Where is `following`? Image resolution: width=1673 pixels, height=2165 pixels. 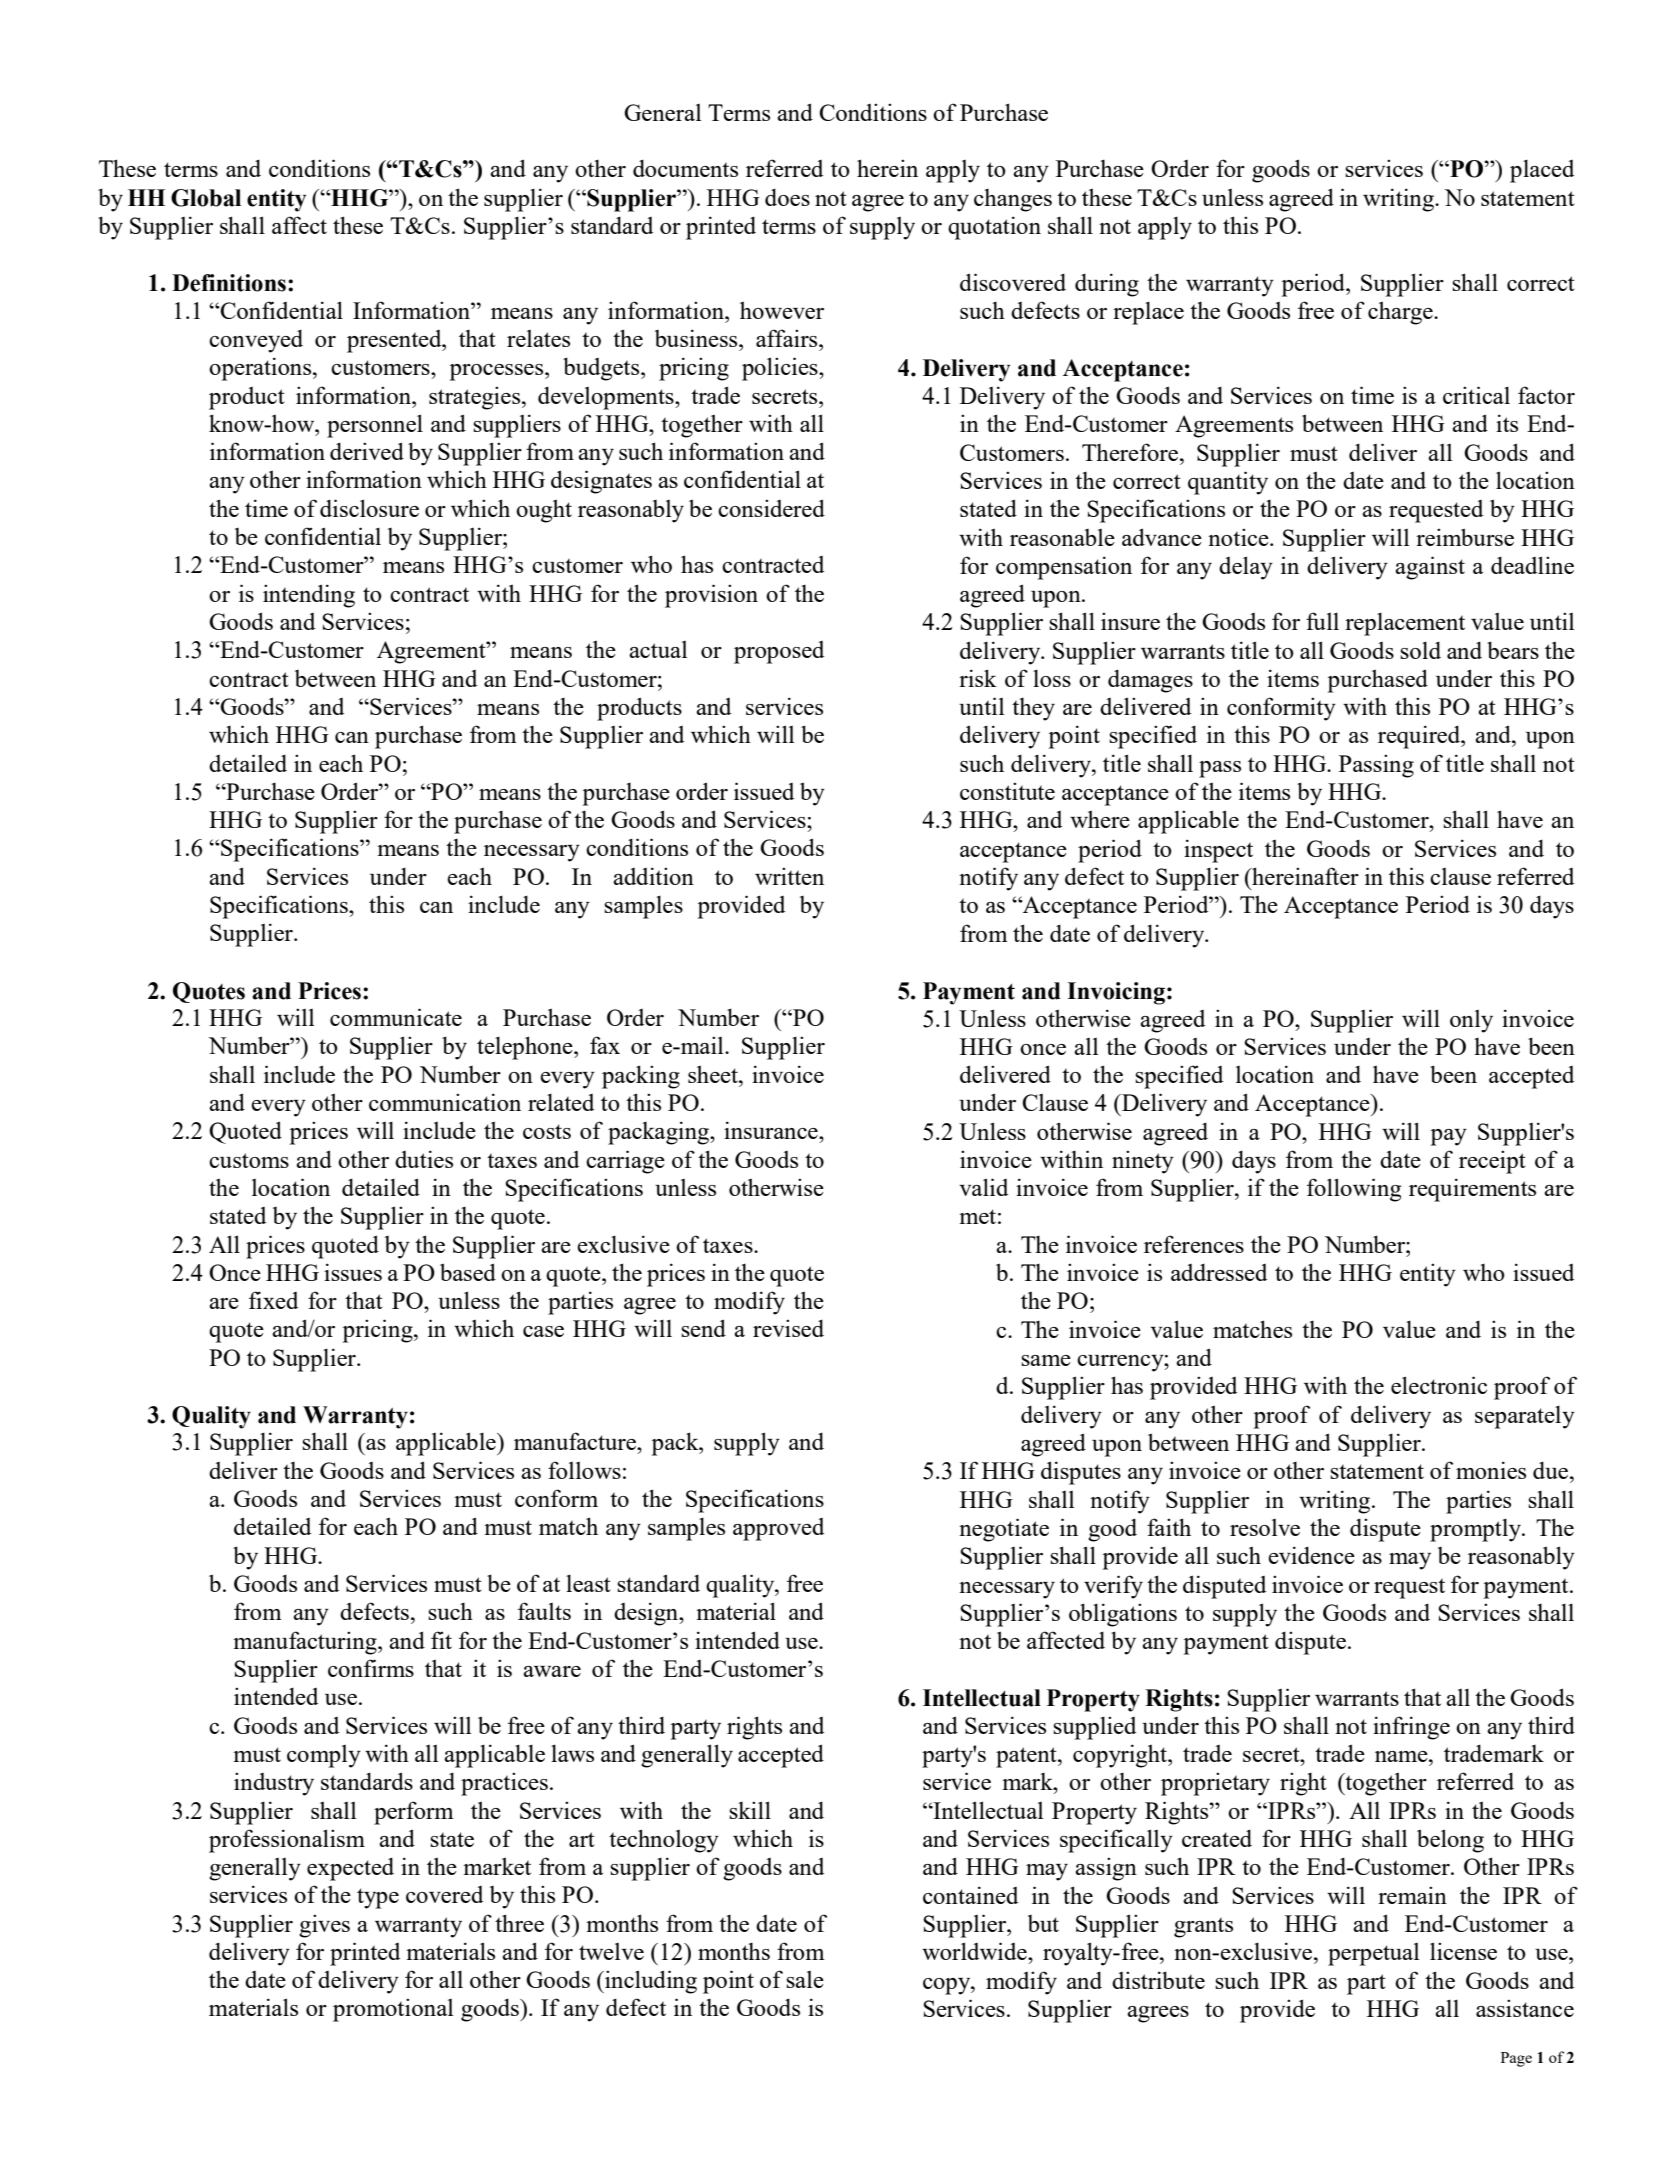 following is located at coordinates (1354, 1190).
